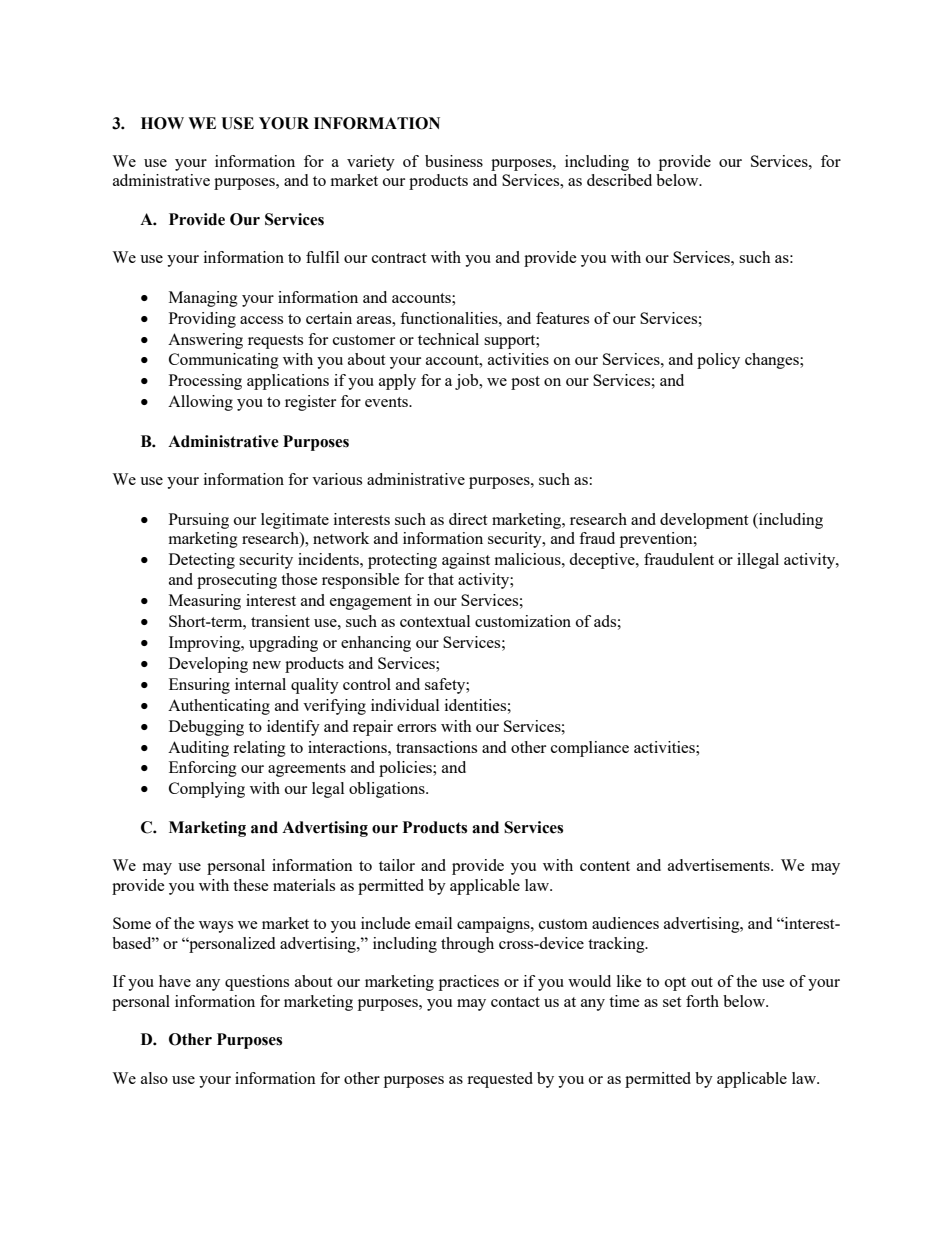  What do you see at coordinates (718, 361) in the screenshot?
I see `policy` at bounding box center [718, 361].
